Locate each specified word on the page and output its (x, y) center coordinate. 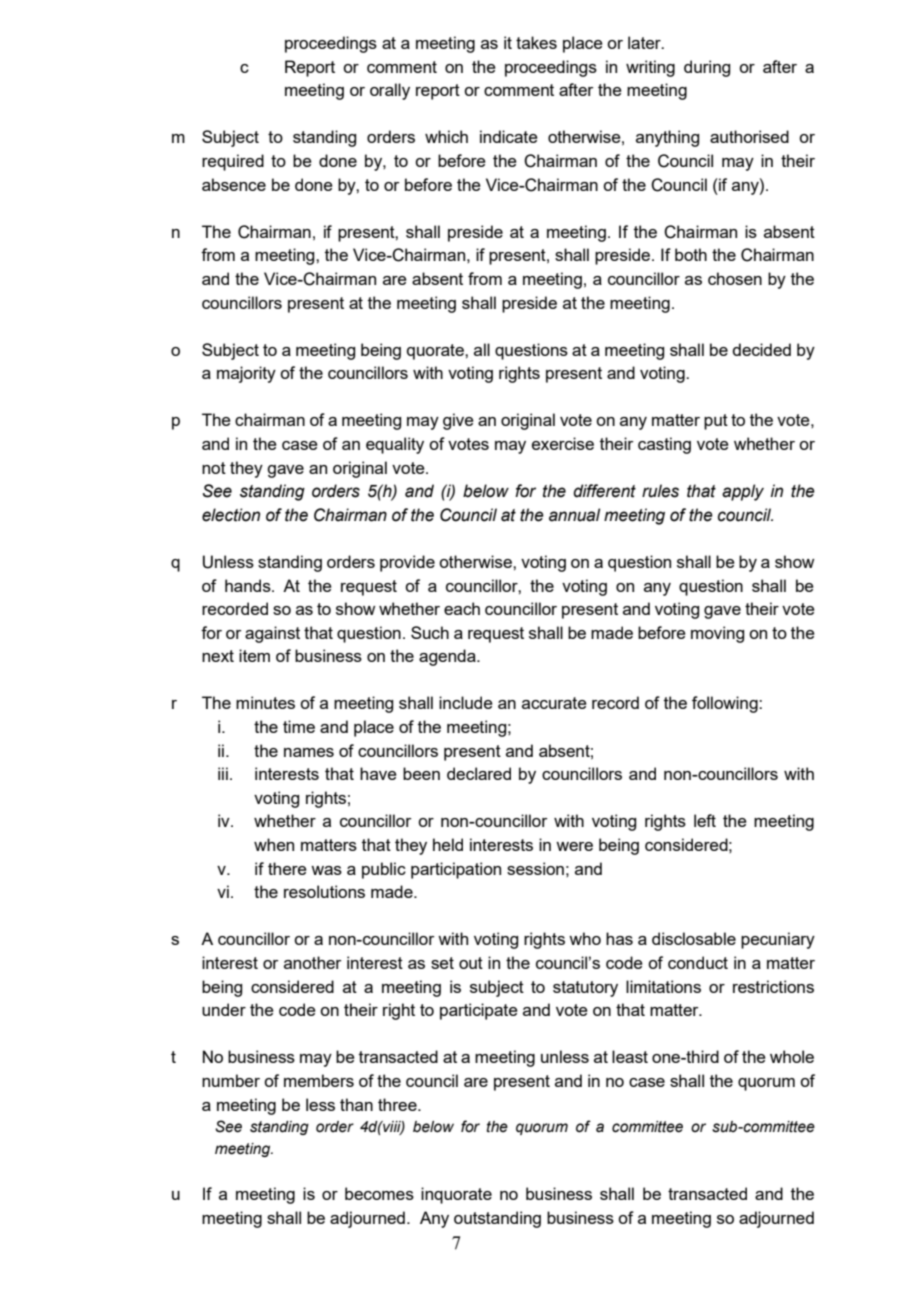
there (287, 868)
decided (761, 349)
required (233, 162)
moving (717, 634)
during (707, 68)
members (319, 1080)
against (272, 634)
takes (536, 42)
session (535, 868)
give (458, 421)
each (462, 608)
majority (246, 374)
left (705, 820)
